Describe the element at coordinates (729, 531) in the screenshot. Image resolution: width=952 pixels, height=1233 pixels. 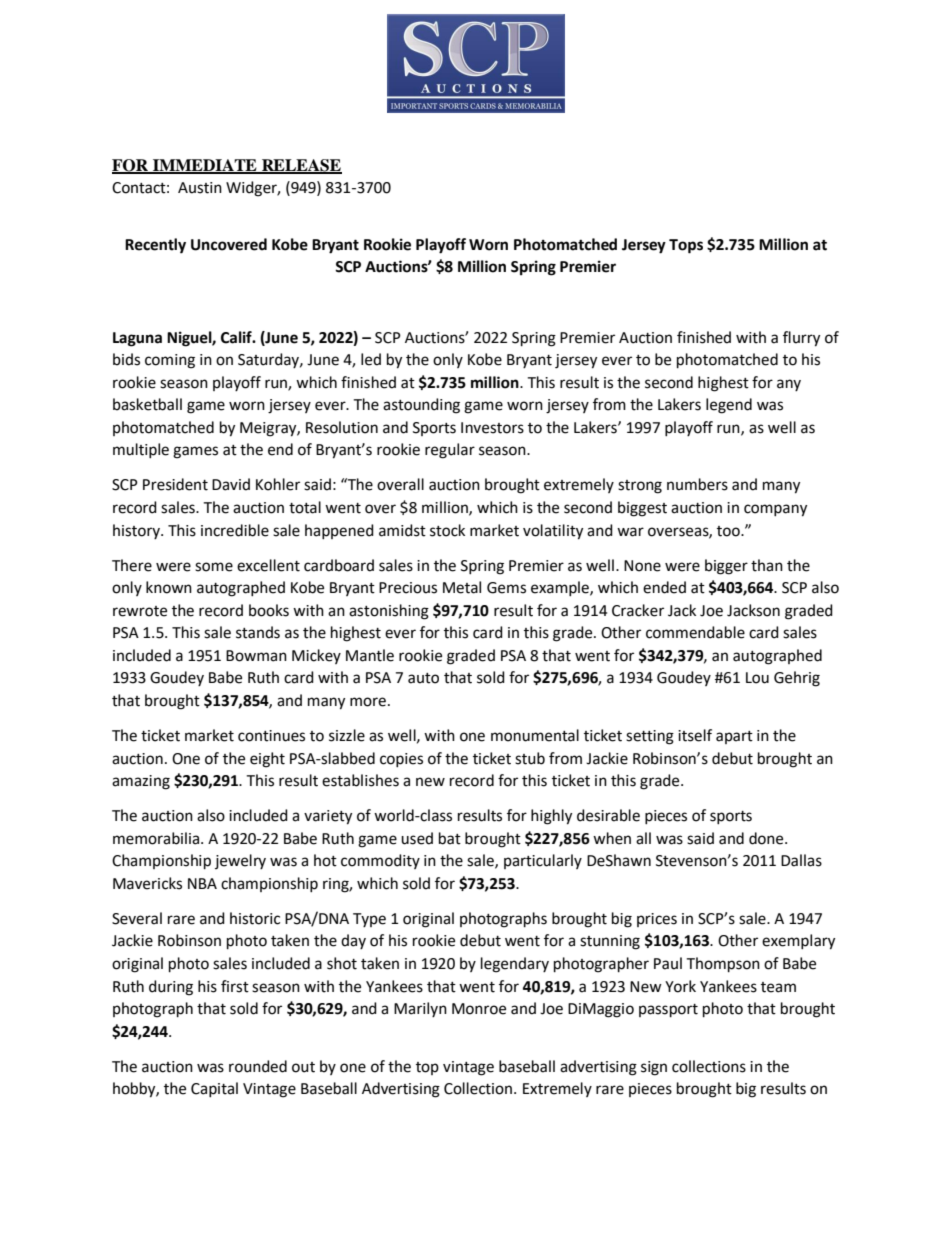
I see `too` at that location.
